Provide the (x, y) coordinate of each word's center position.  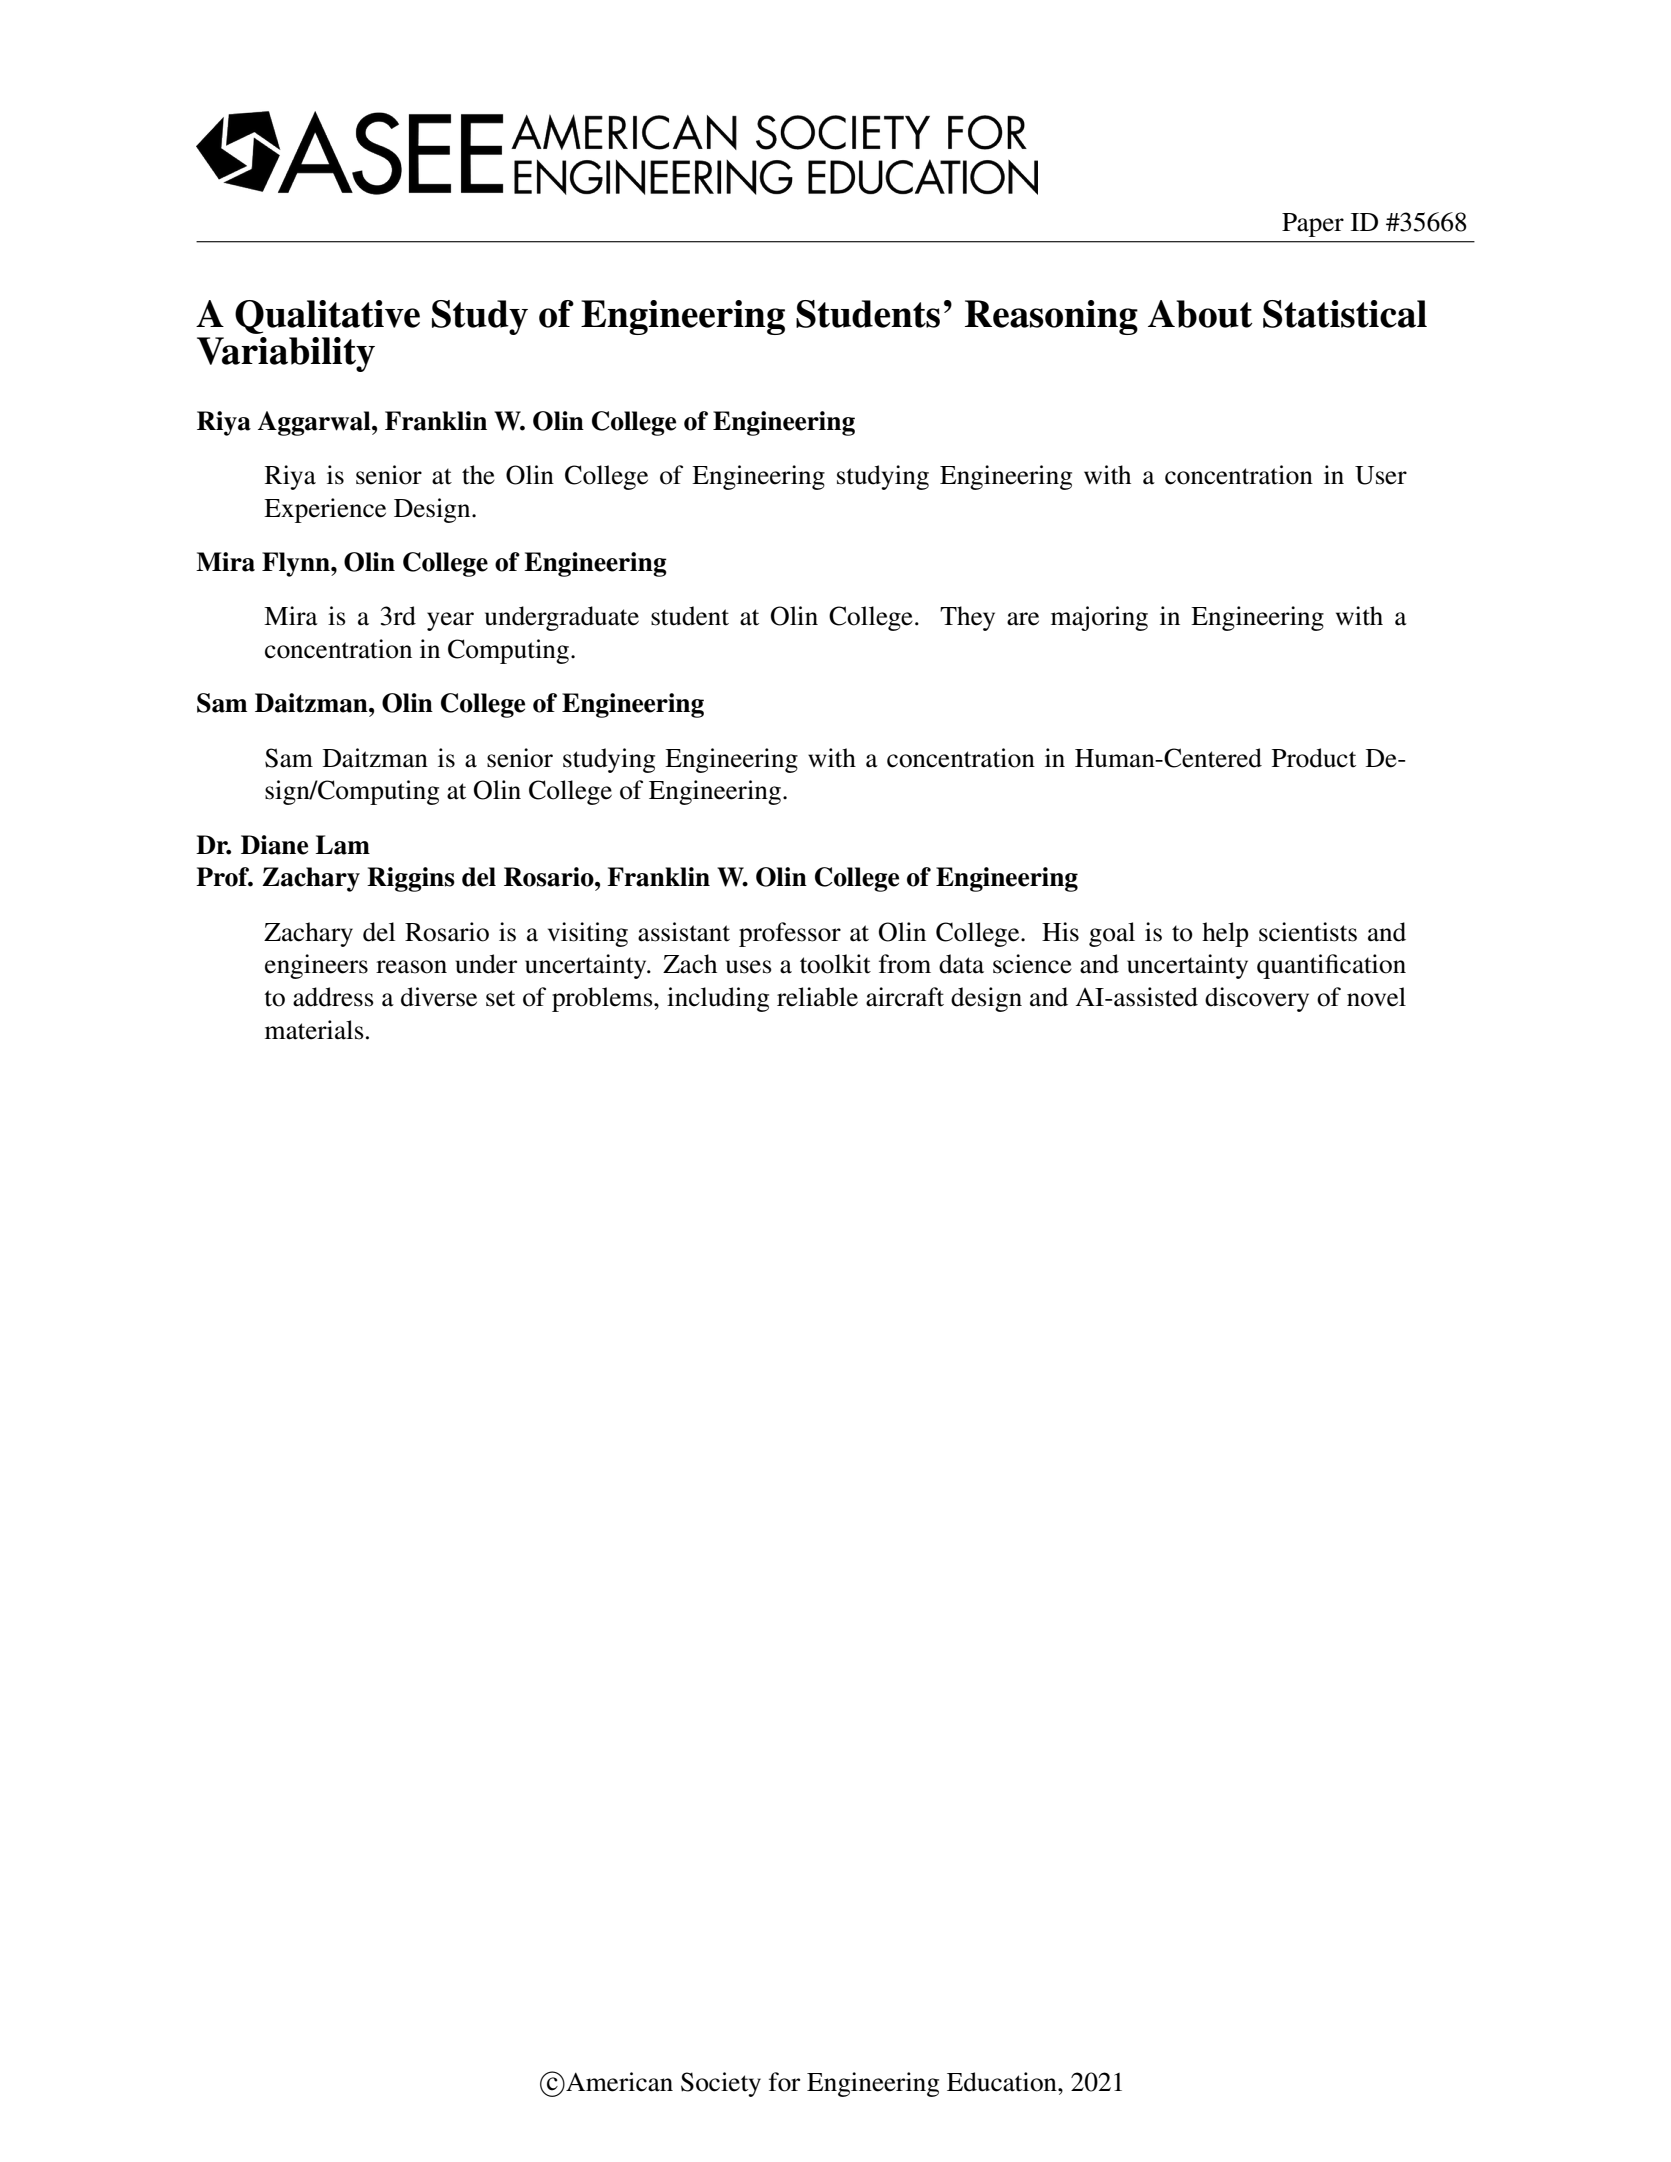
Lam (343, 845)
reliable (817, 997)
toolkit (835, 964)
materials (314, 1030)
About (1200, 314)
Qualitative (327, 317)
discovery (1257, 999)
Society (721, 2084)
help (1225, 934)
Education (1003, 2082)
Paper (1313, 225)
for (784, 2082)
